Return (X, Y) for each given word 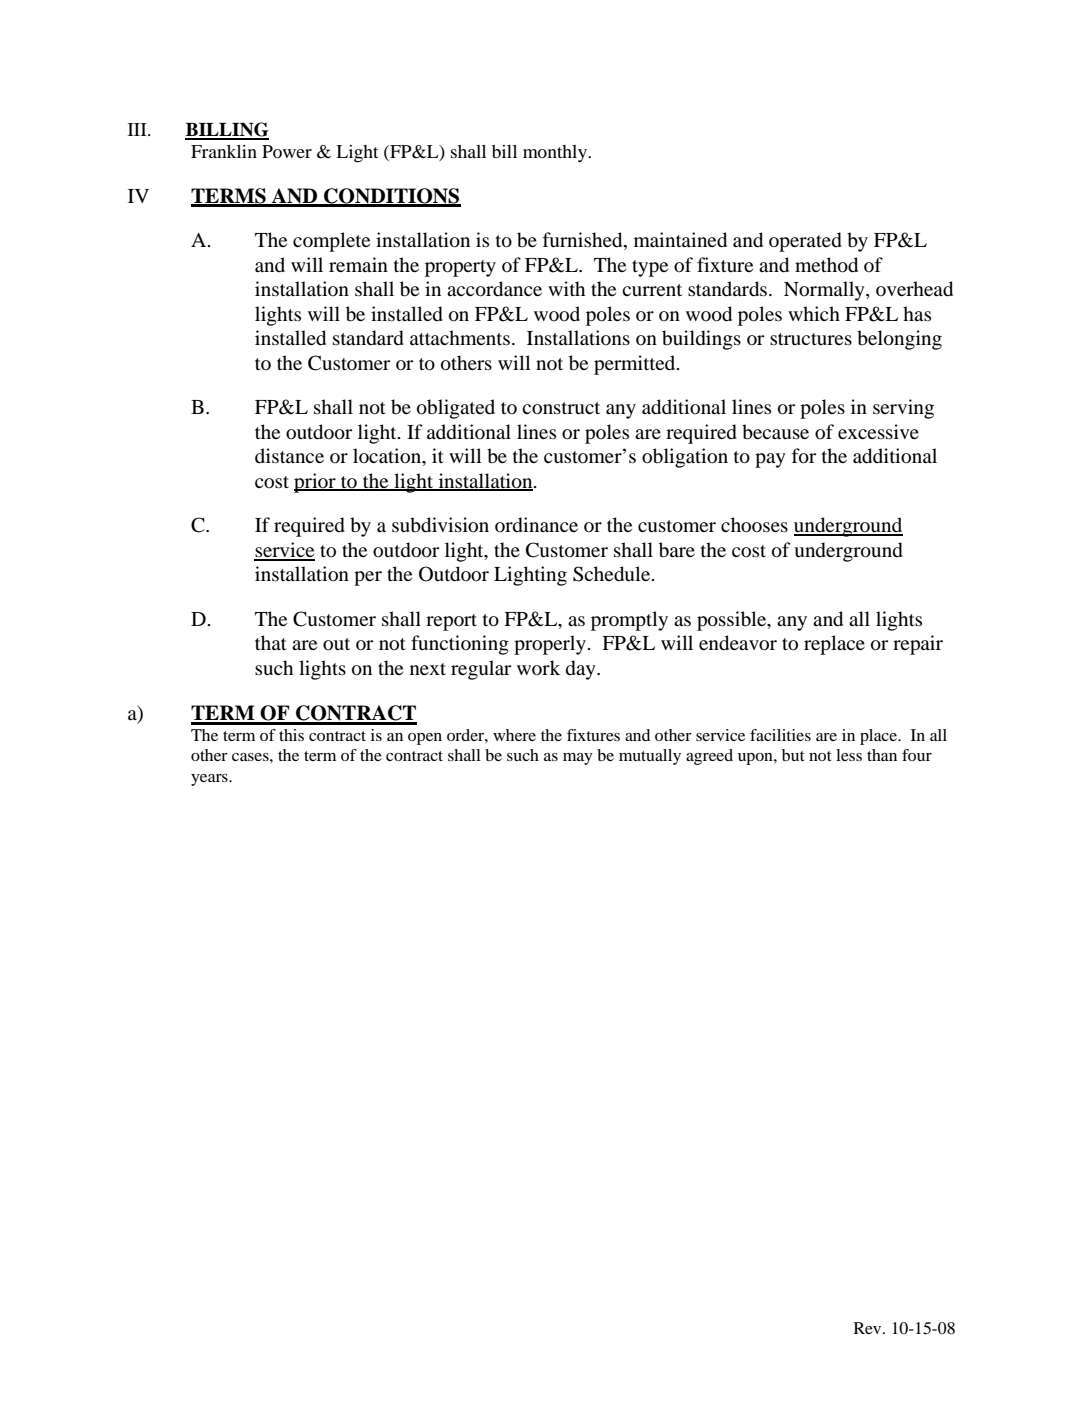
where (514, 735)
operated (805, 242)
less (849, 755)
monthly (556, 153)
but (793, 755)
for (804, 456)
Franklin (224, 151)
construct (561, 408)
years (210, 780)
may (578, 759)
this (291, 735)
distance (289, 455)
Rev (869, 1328)
